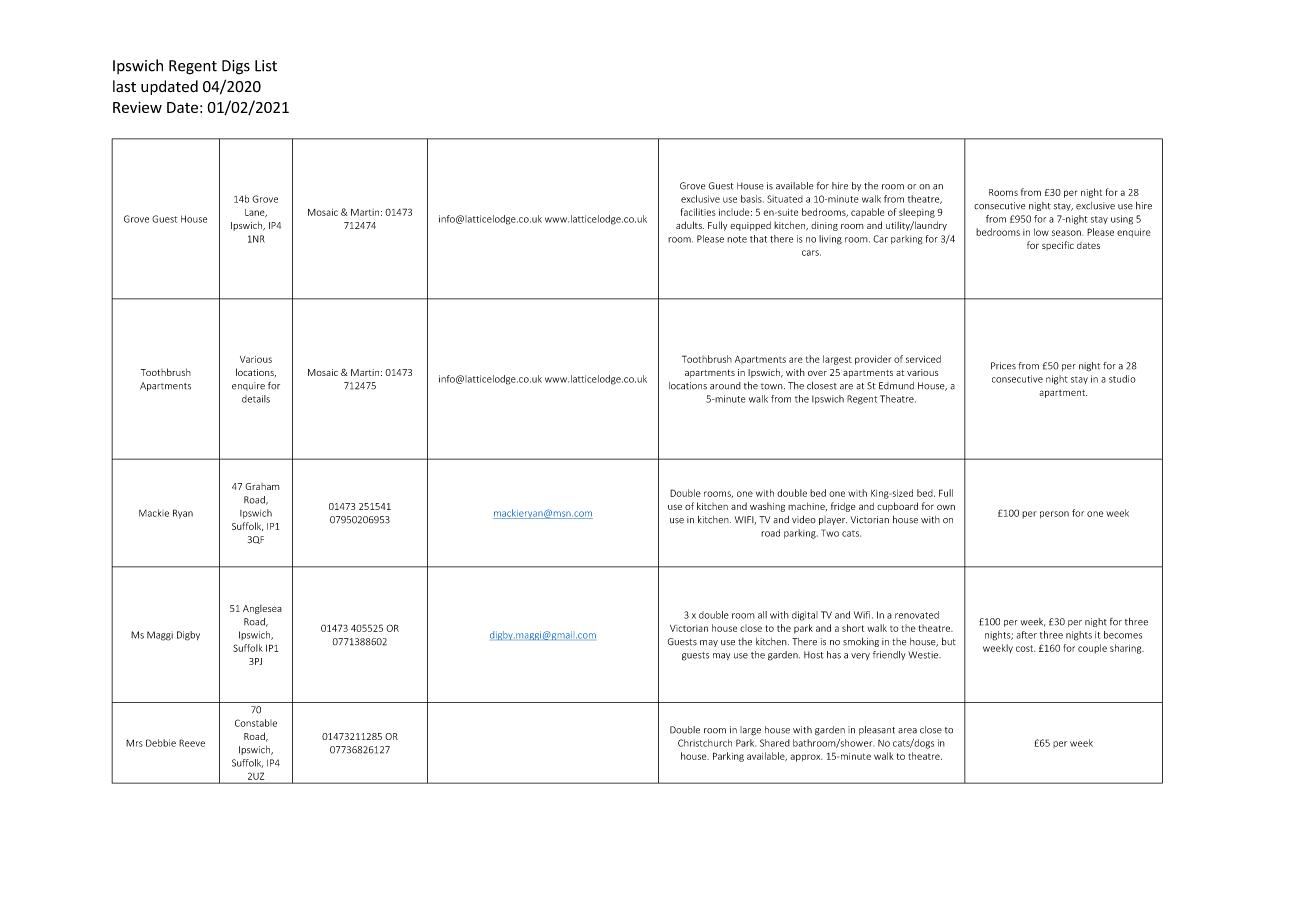 Image resolution: width=1308 pixels, height=924 pixels. I want to click on specific, so click(1058, 245).
